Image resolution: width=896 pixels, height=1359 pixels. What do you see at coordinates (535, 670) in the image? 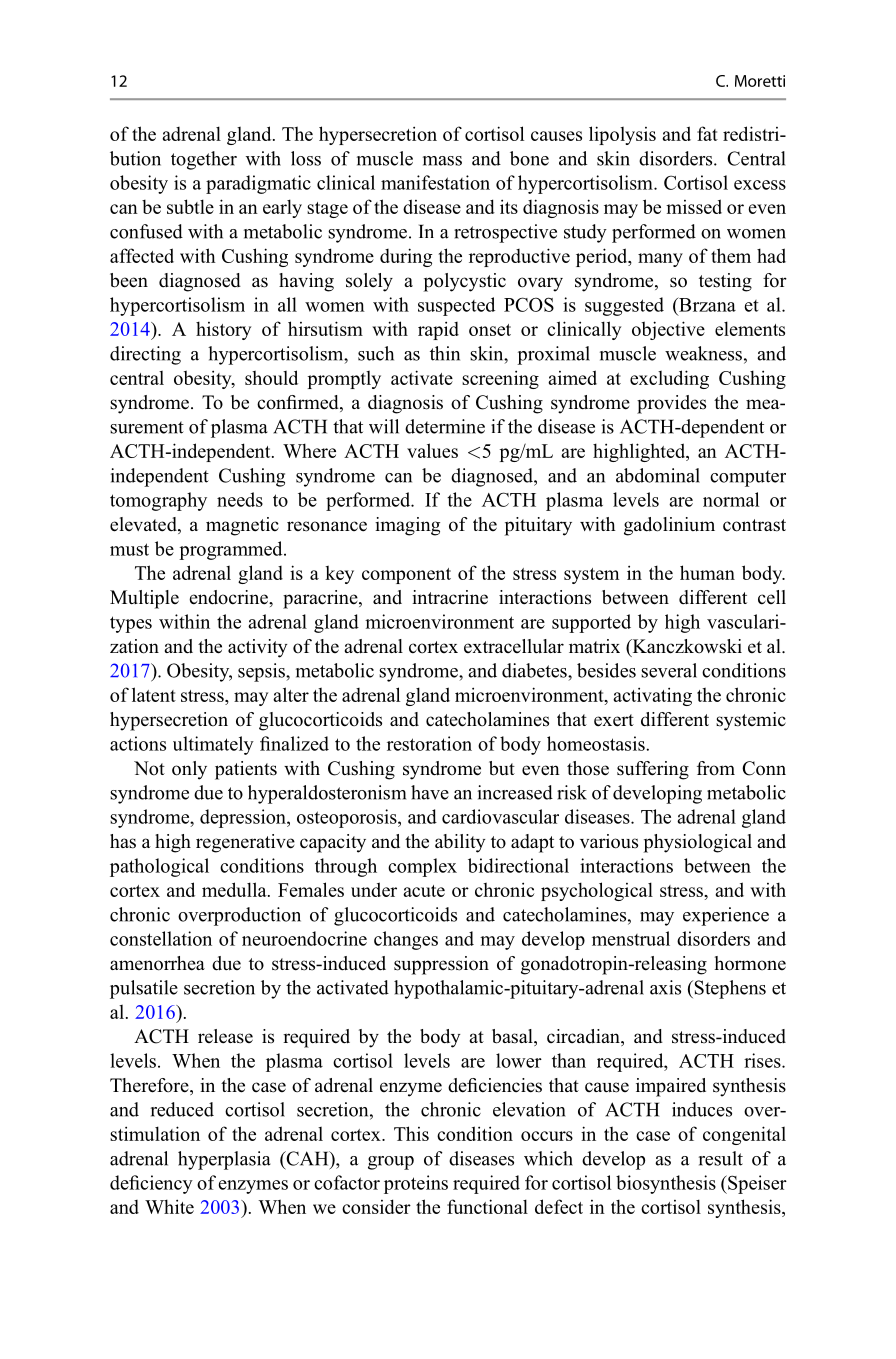
I see `diabetes` at bounding box center [535, 670].
